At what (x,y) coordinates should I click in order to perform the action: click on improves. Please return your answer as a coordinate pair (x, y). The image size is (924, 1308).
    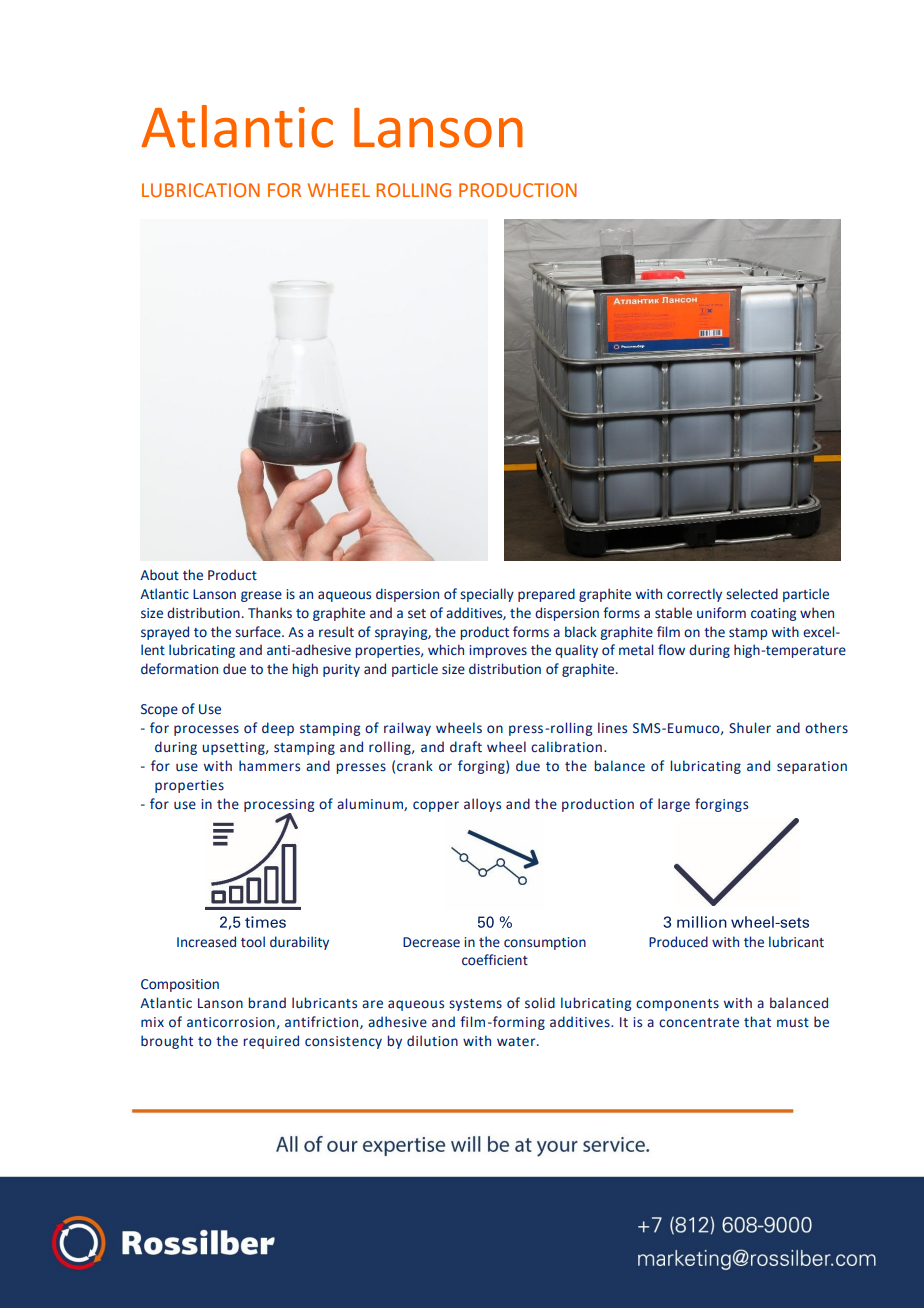
    Looking at the image, I should click on (498, 651).
